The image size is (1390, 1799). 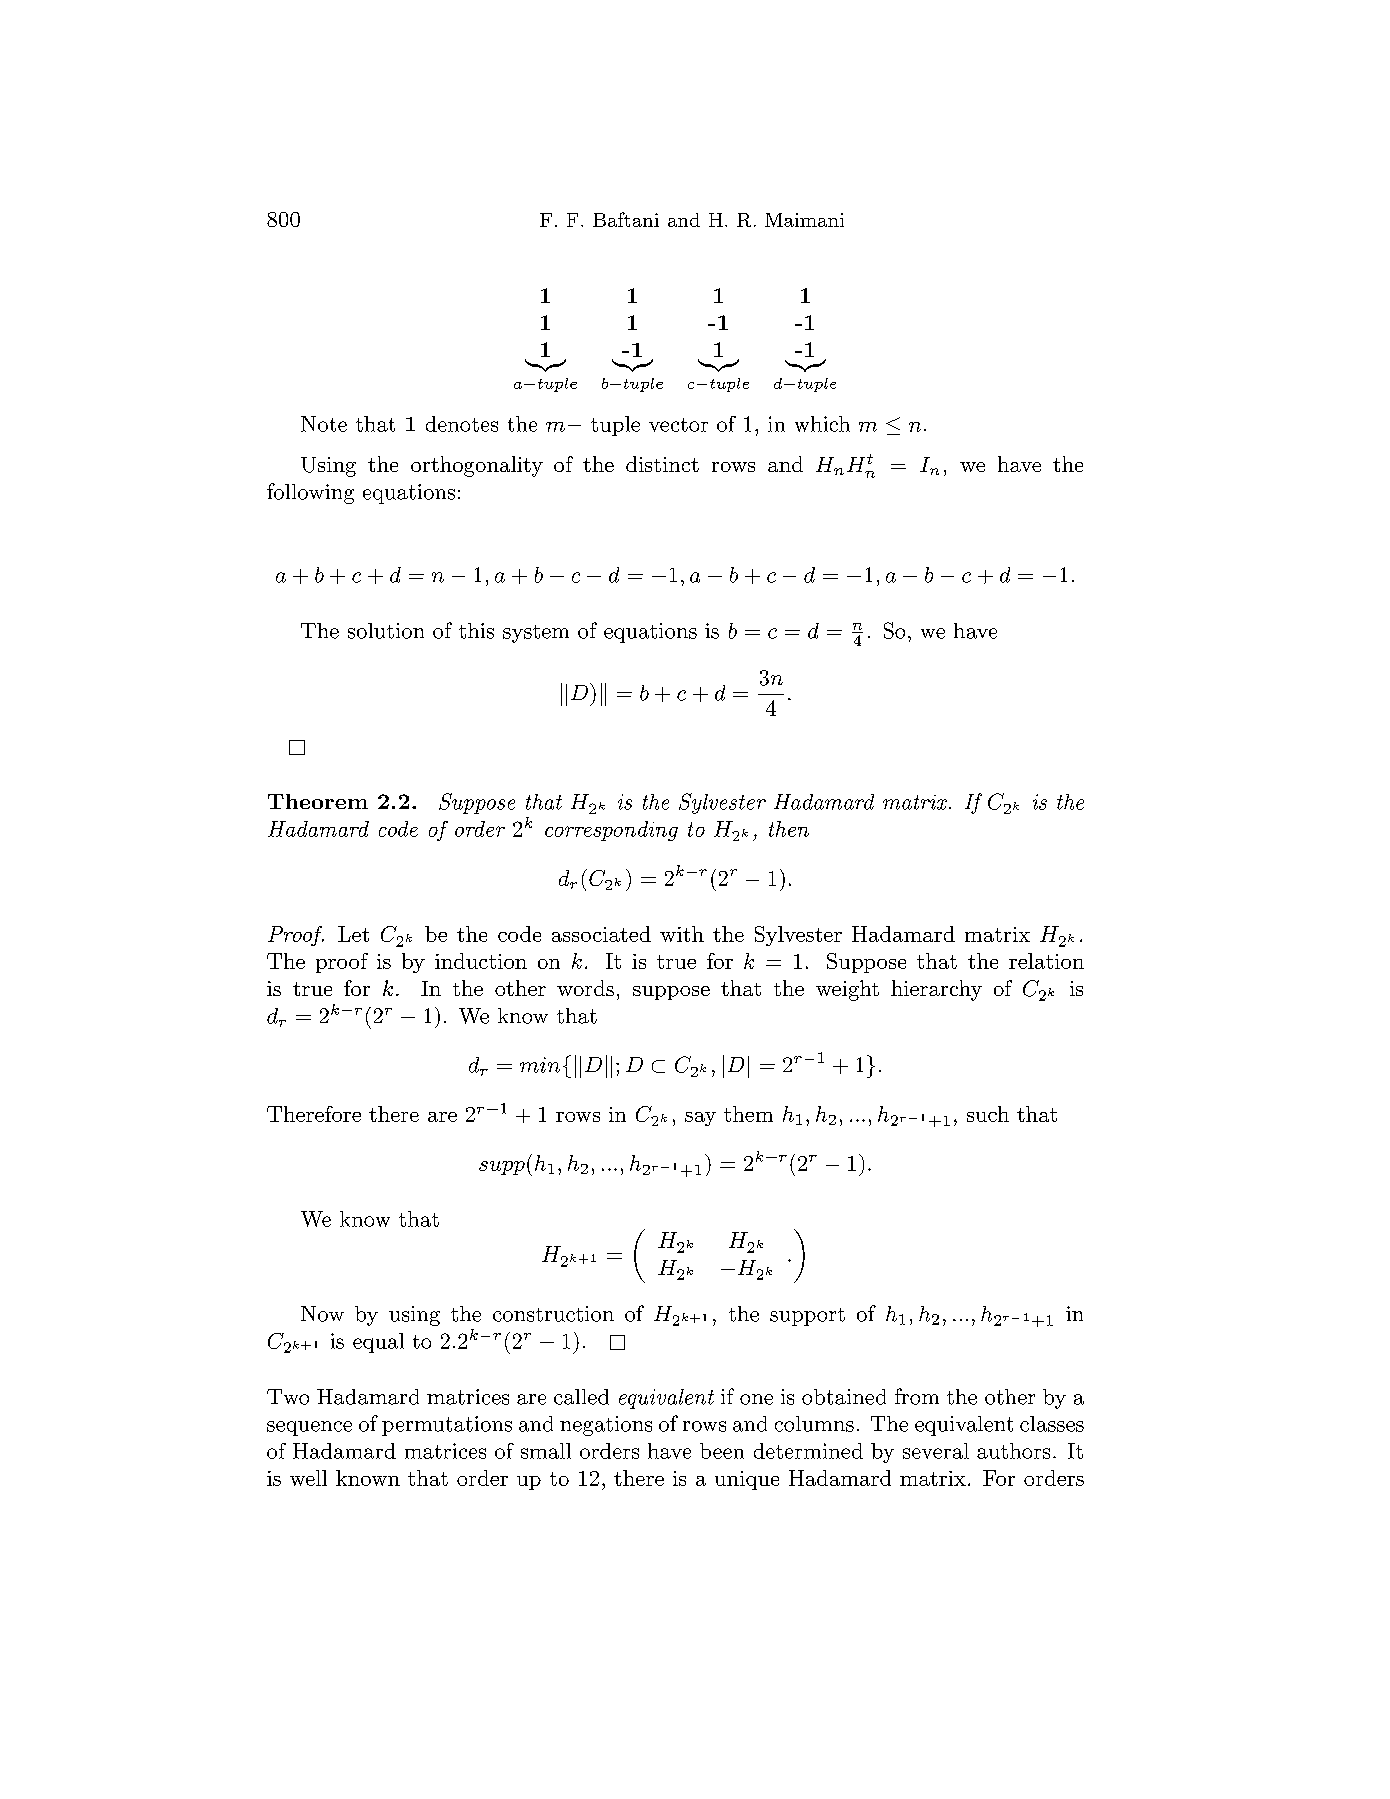 What do you see at coordinates (378, 1343) in the screenshot?
I see `equal` at bounding box center [378, 1343].
